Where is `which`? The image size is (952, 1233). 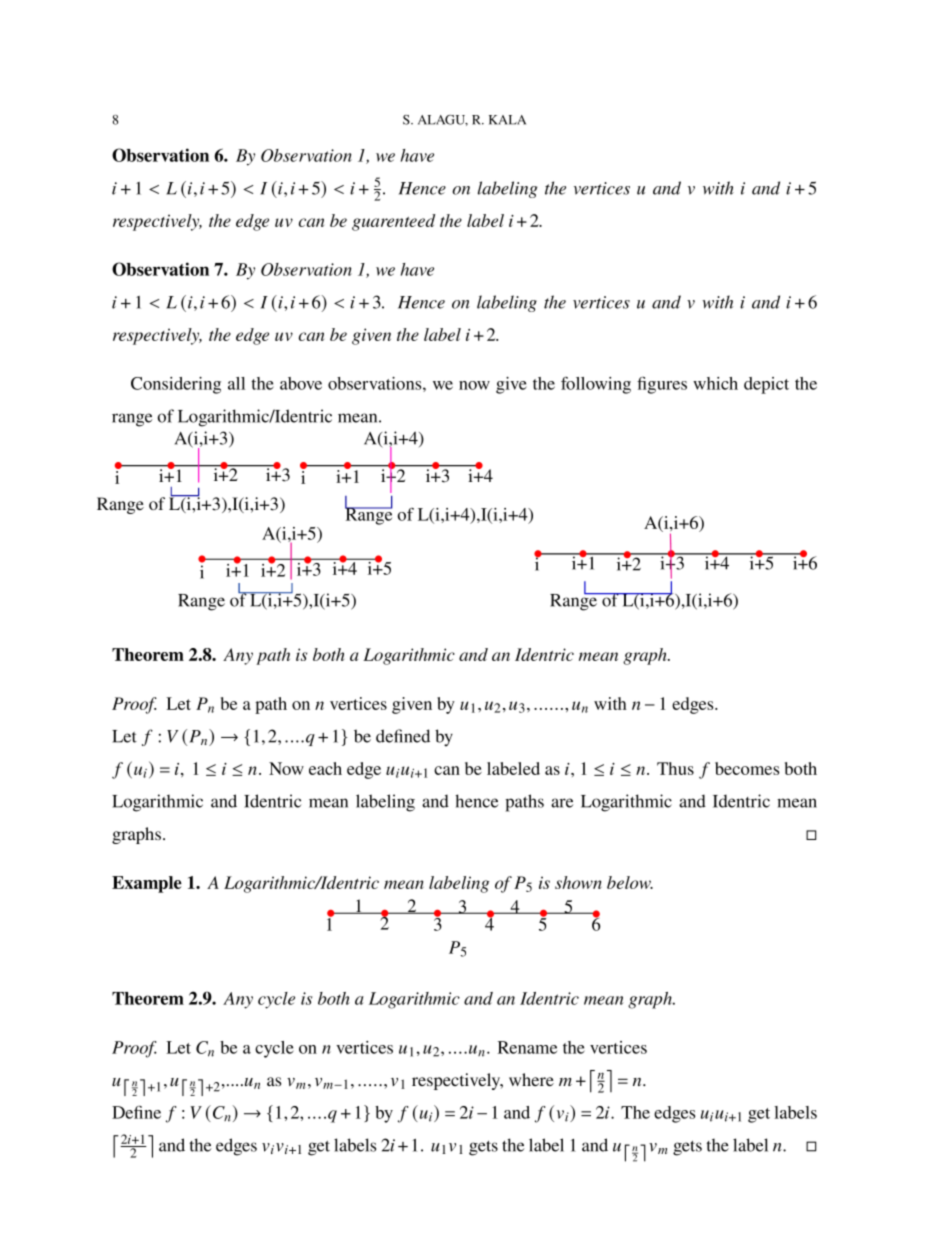
which is located at coordinates (715, 383).
